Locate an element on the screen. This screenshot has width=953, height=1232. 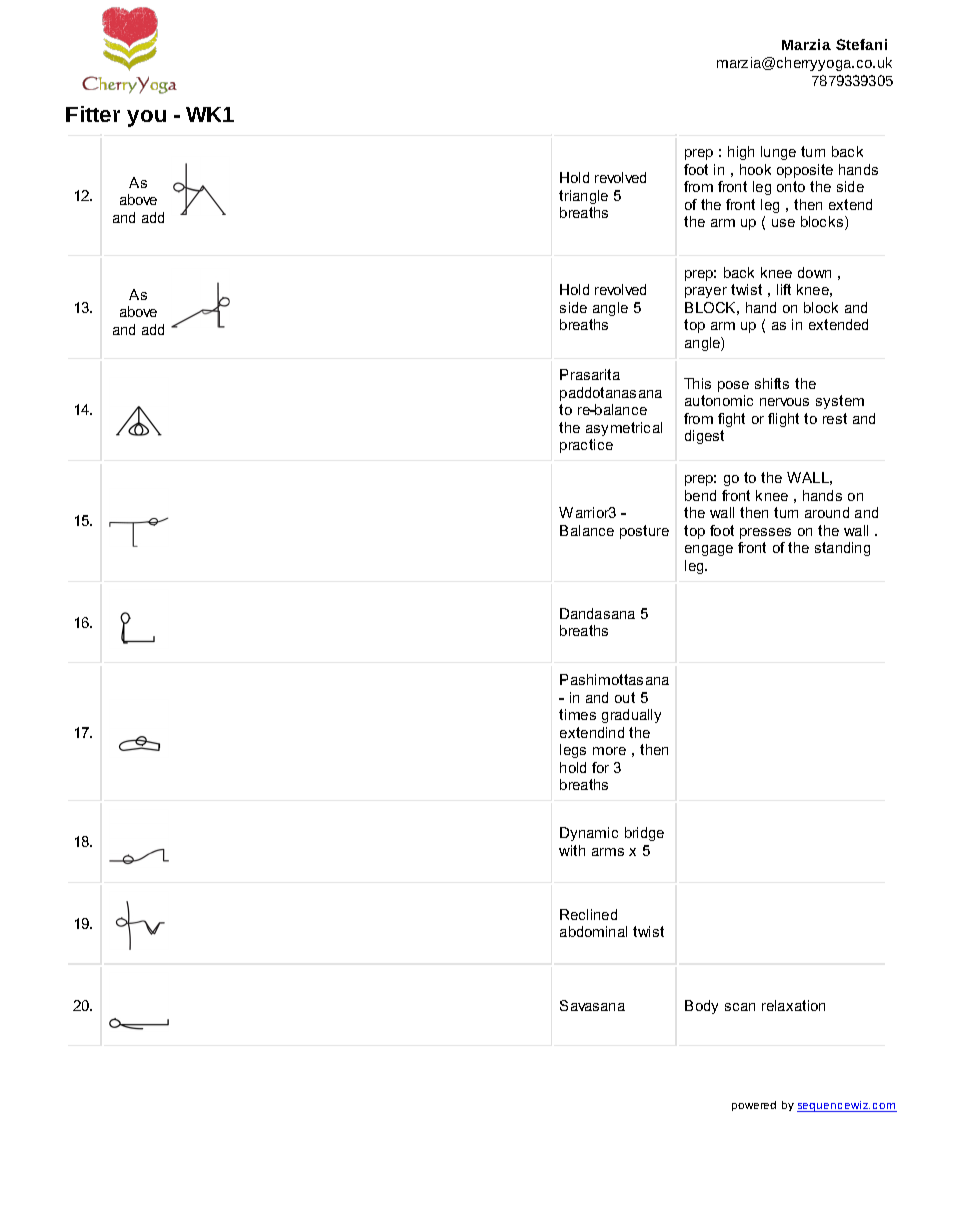
practice is located at coordinates (586, 446).
